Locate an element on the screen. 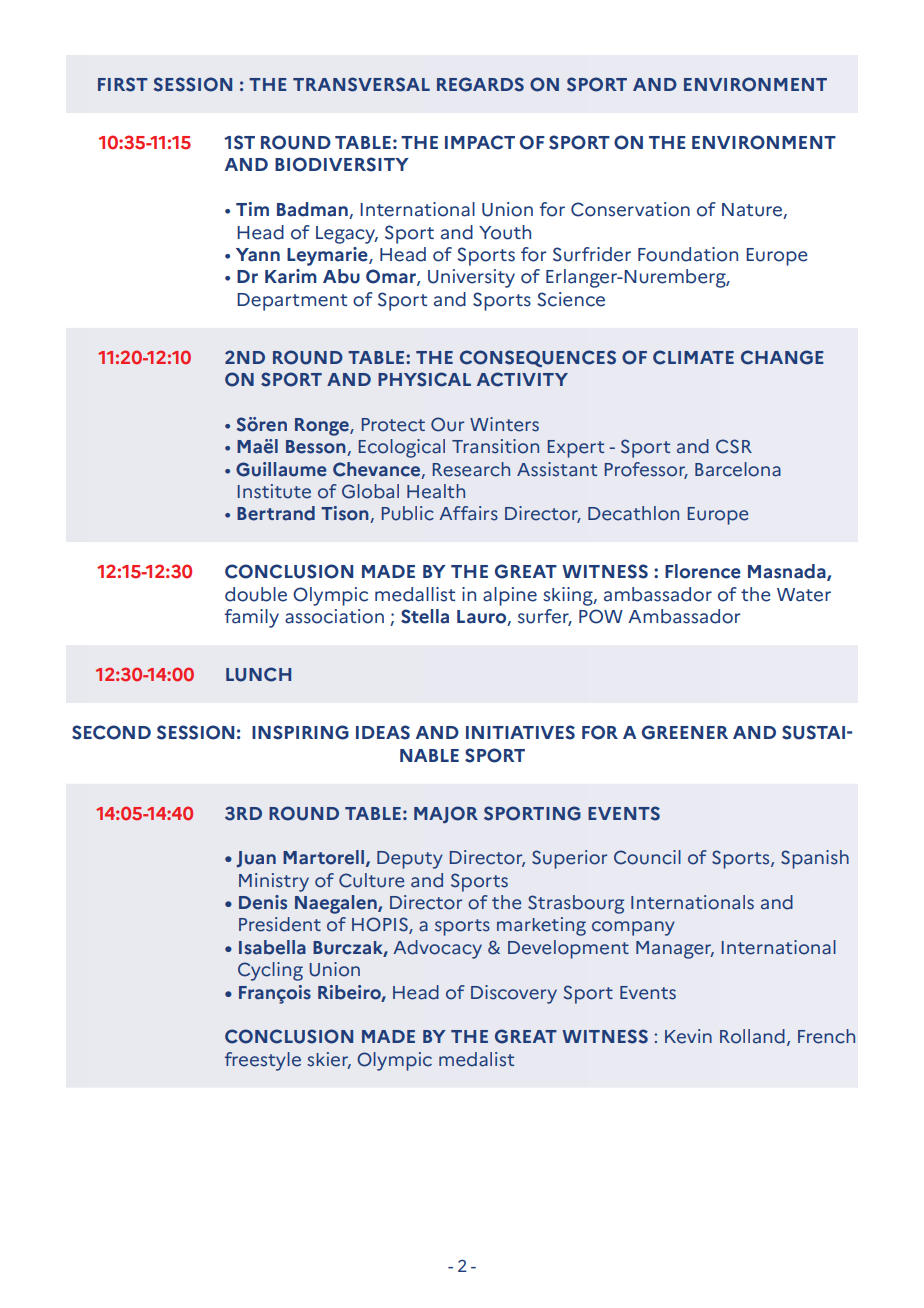 The image size is (924, 1308). alpine is located at coordinates (510, 596).
